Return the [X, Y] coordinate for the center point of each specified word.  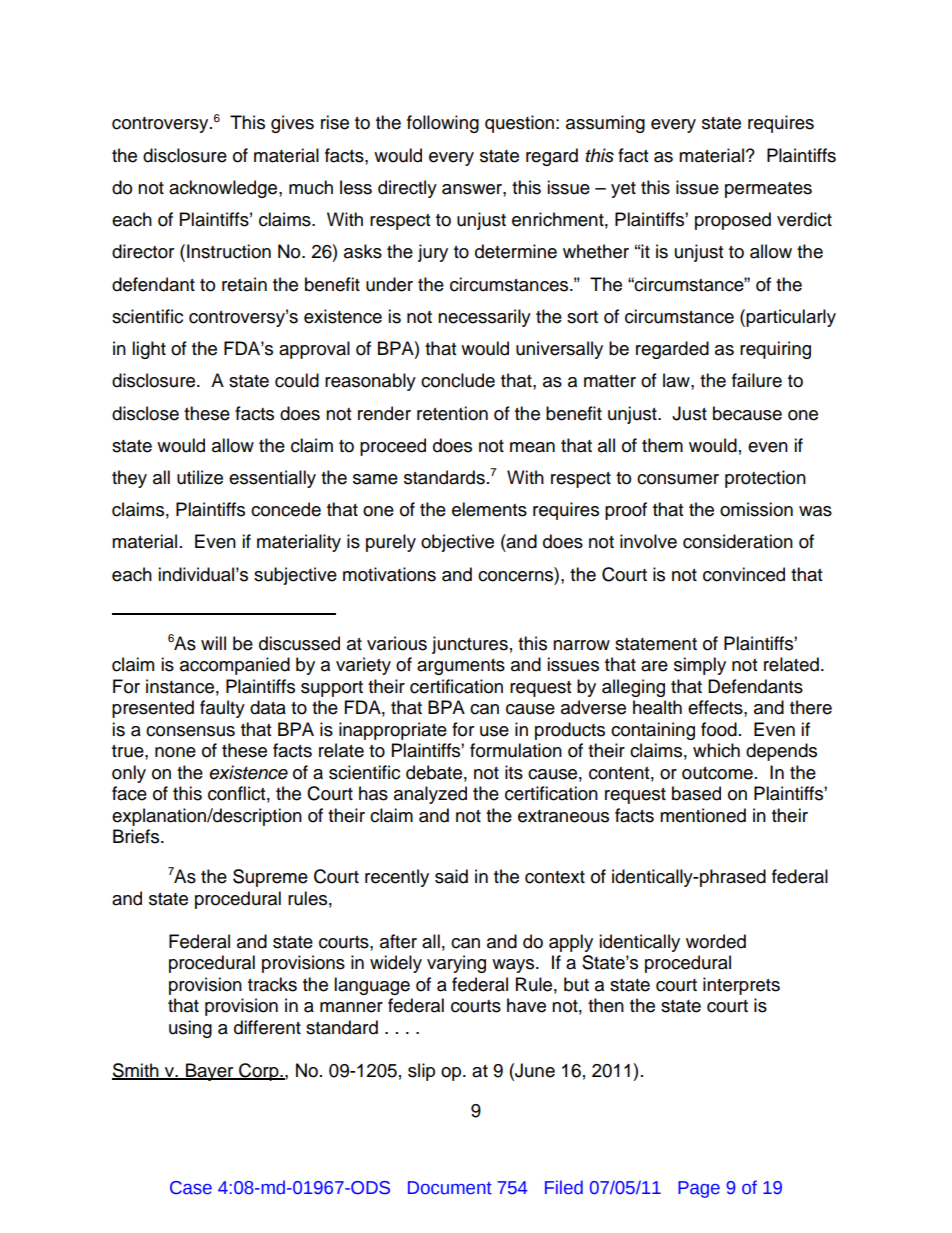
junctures [470, 645]
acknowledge [224, 189]
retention [452, 413]
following [443, 124]
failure [757, 380]
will [213, 643]
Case [191, 1188]
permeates [768, 190]
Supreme [270, 878]
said [451, 876]
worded [716, 941]
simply [700, 666]
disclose [145, 413]
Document [450, 1188]
